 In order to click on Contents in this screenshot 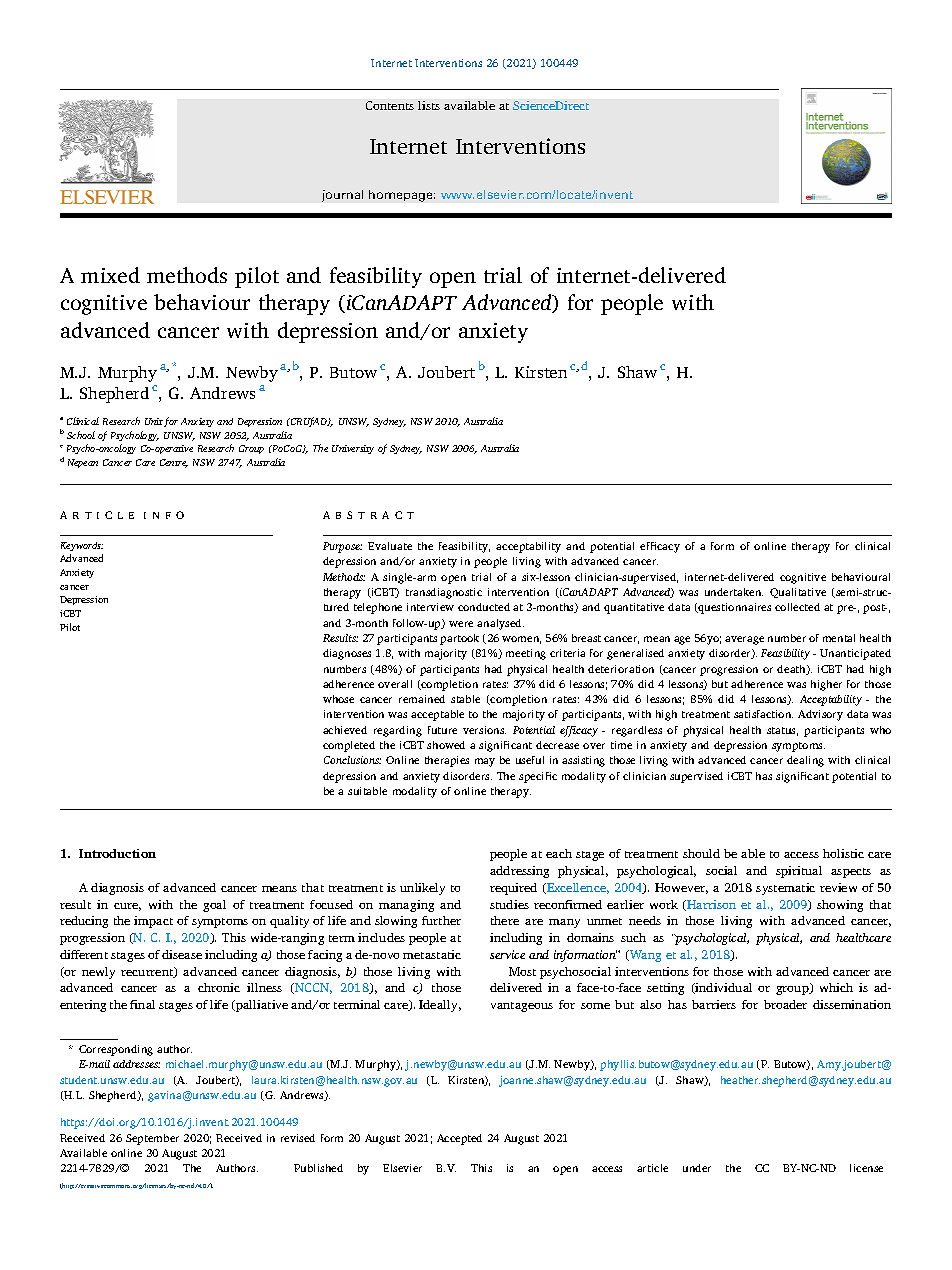, I will do `click(390, 105)`.
